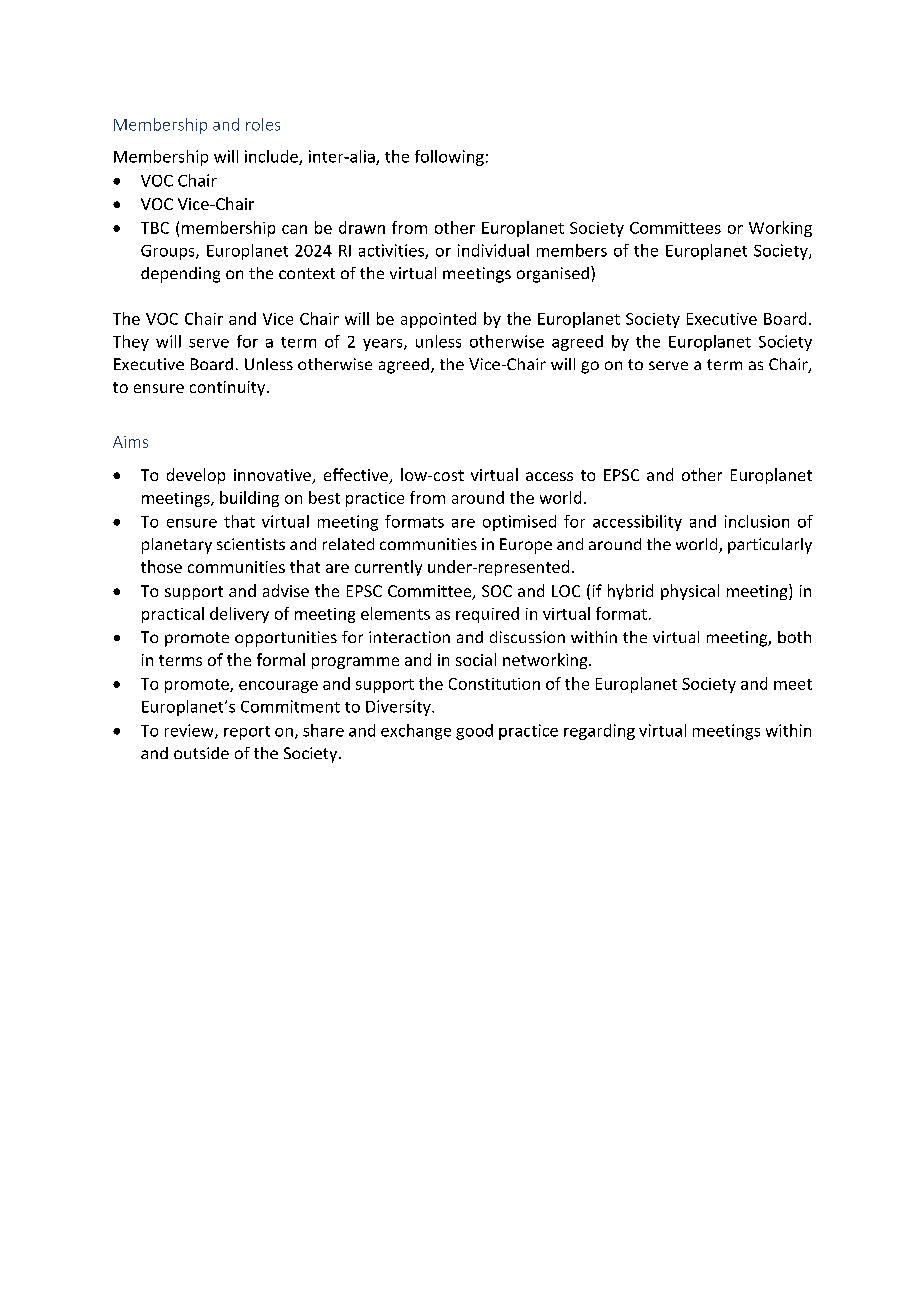 The height and width of the screenshot is (1308, 924). What do you see at coordinates (357, 476) in the screenshot?
I see `effective` at bounding box center [357, 476].
